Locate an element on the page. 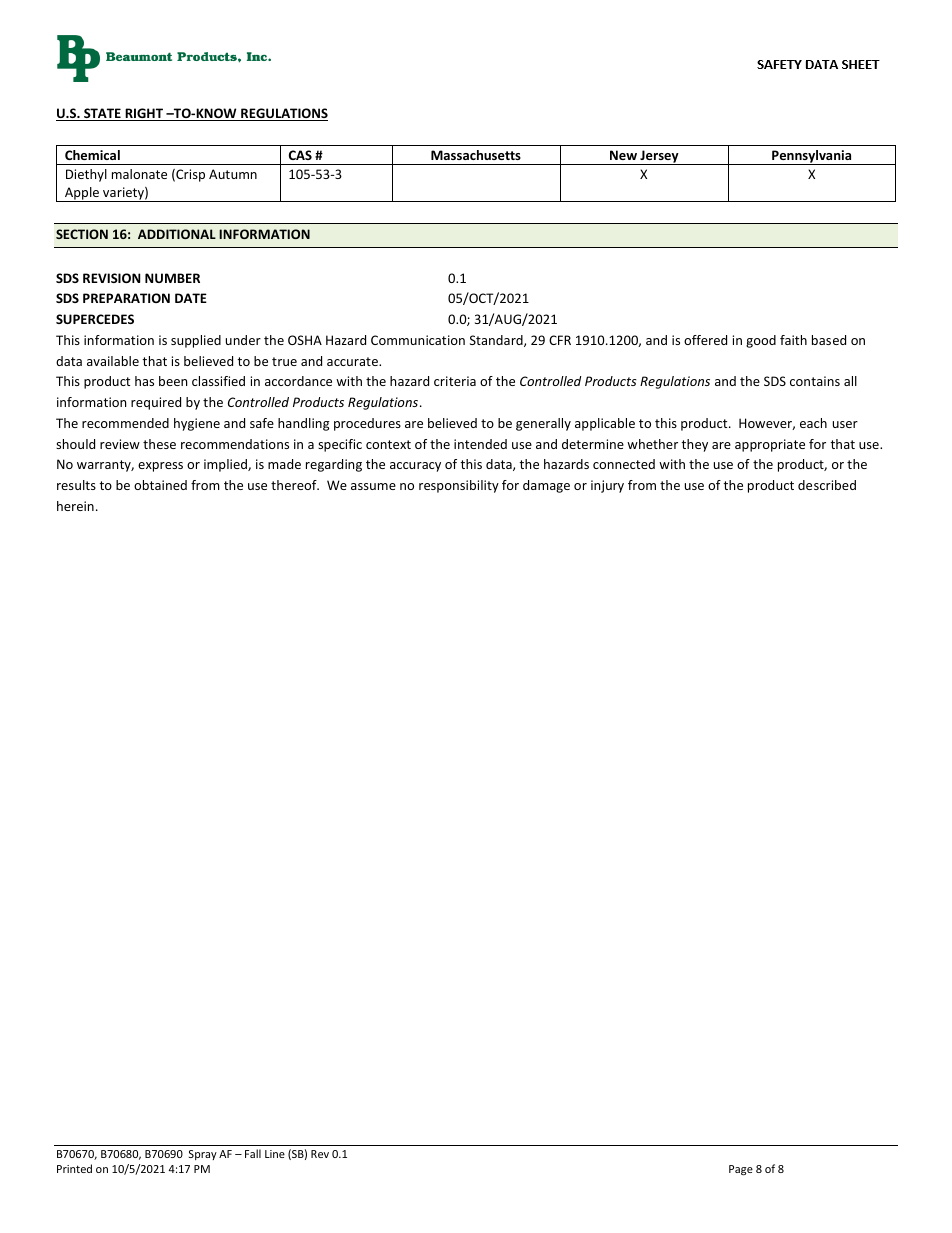 This image has height=1233, width=952. responsibility is located at coordinates (459, 486).
